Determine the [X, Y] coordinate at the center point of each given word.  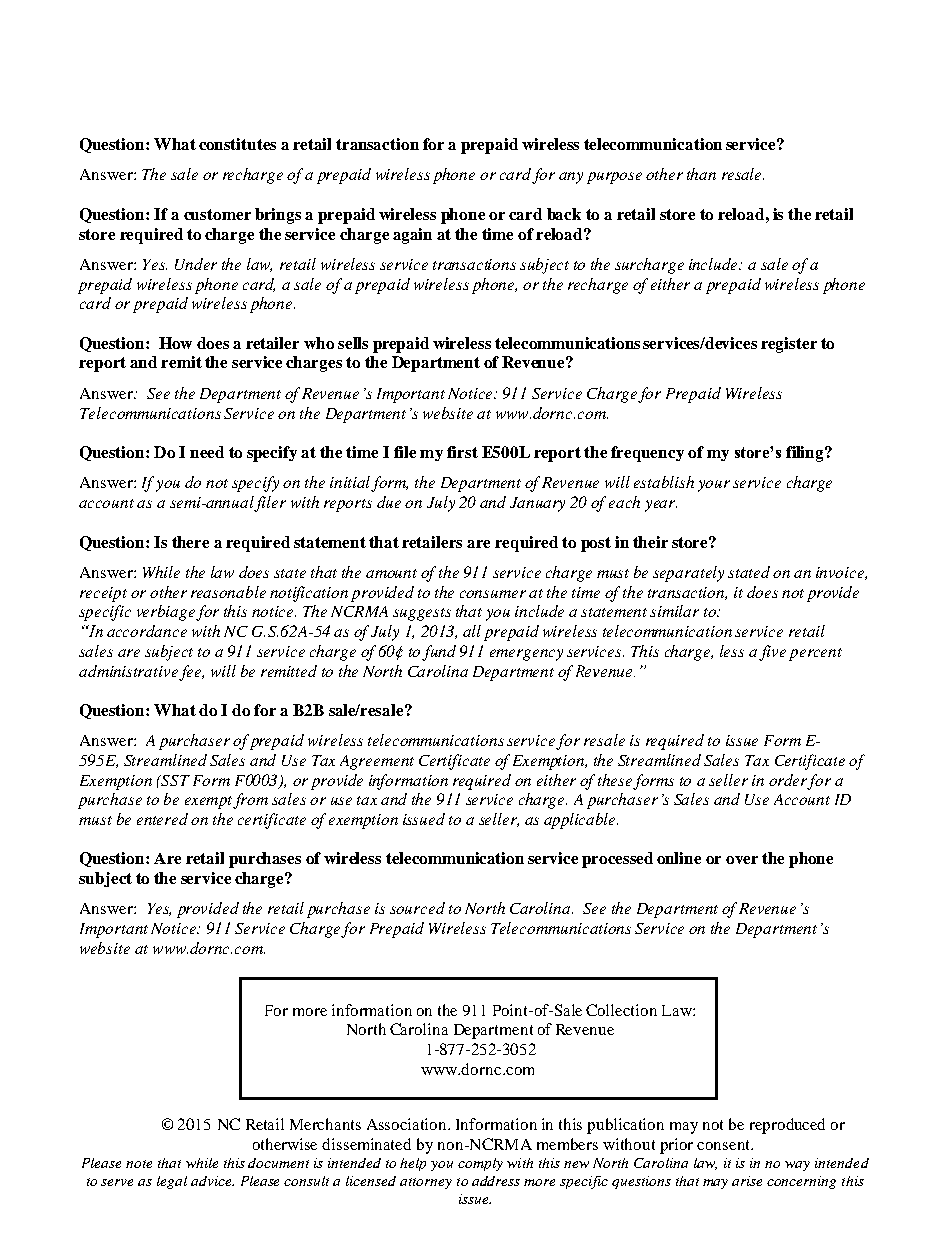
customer [217, 214]
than [701, 174]
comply [480, 1164]
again [412, 236]
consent [724, 1145]
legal [172, 1182]
